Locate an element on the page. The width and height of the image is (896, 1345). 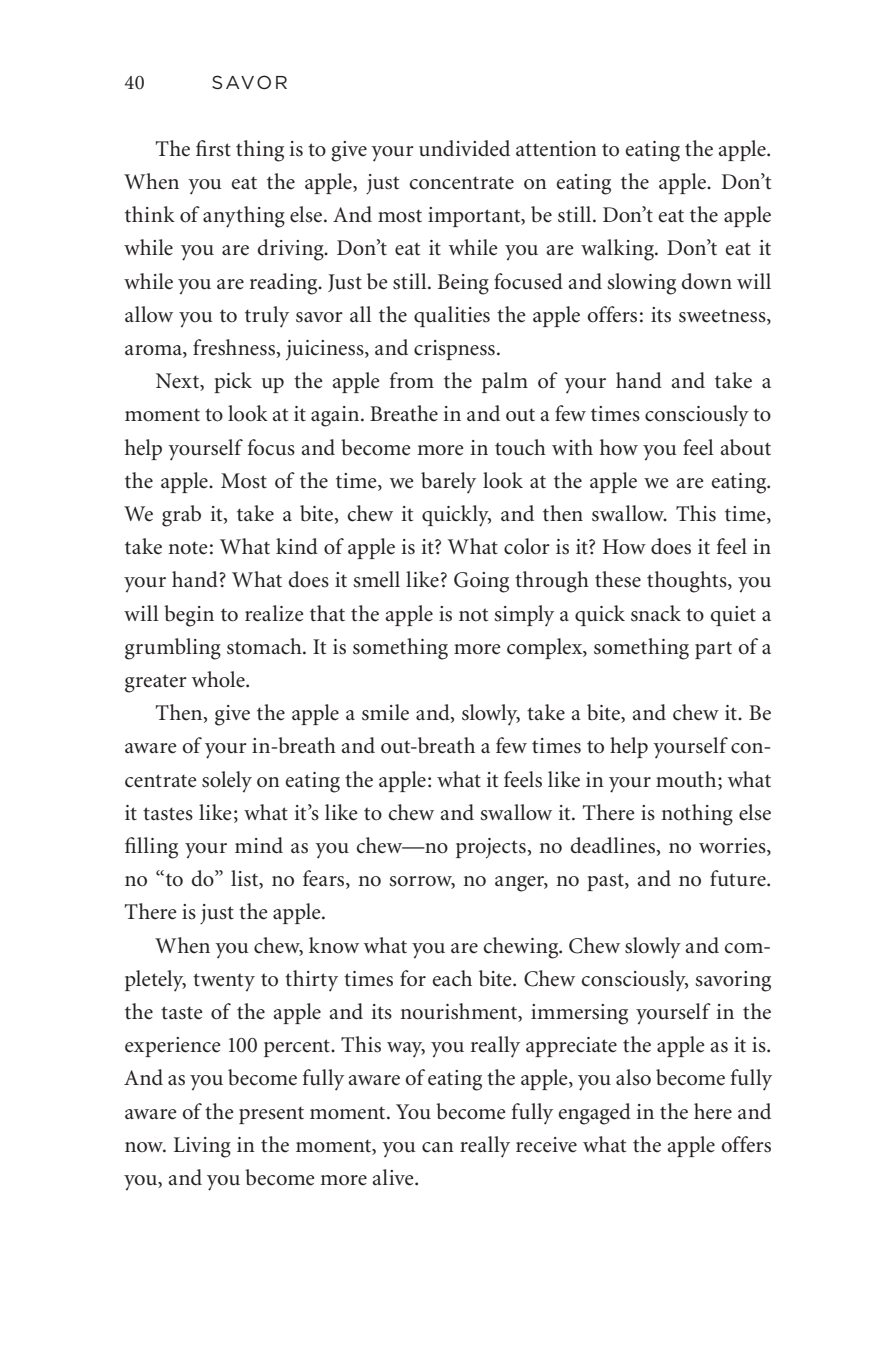
mouth is located at coordinates (687, 779).
